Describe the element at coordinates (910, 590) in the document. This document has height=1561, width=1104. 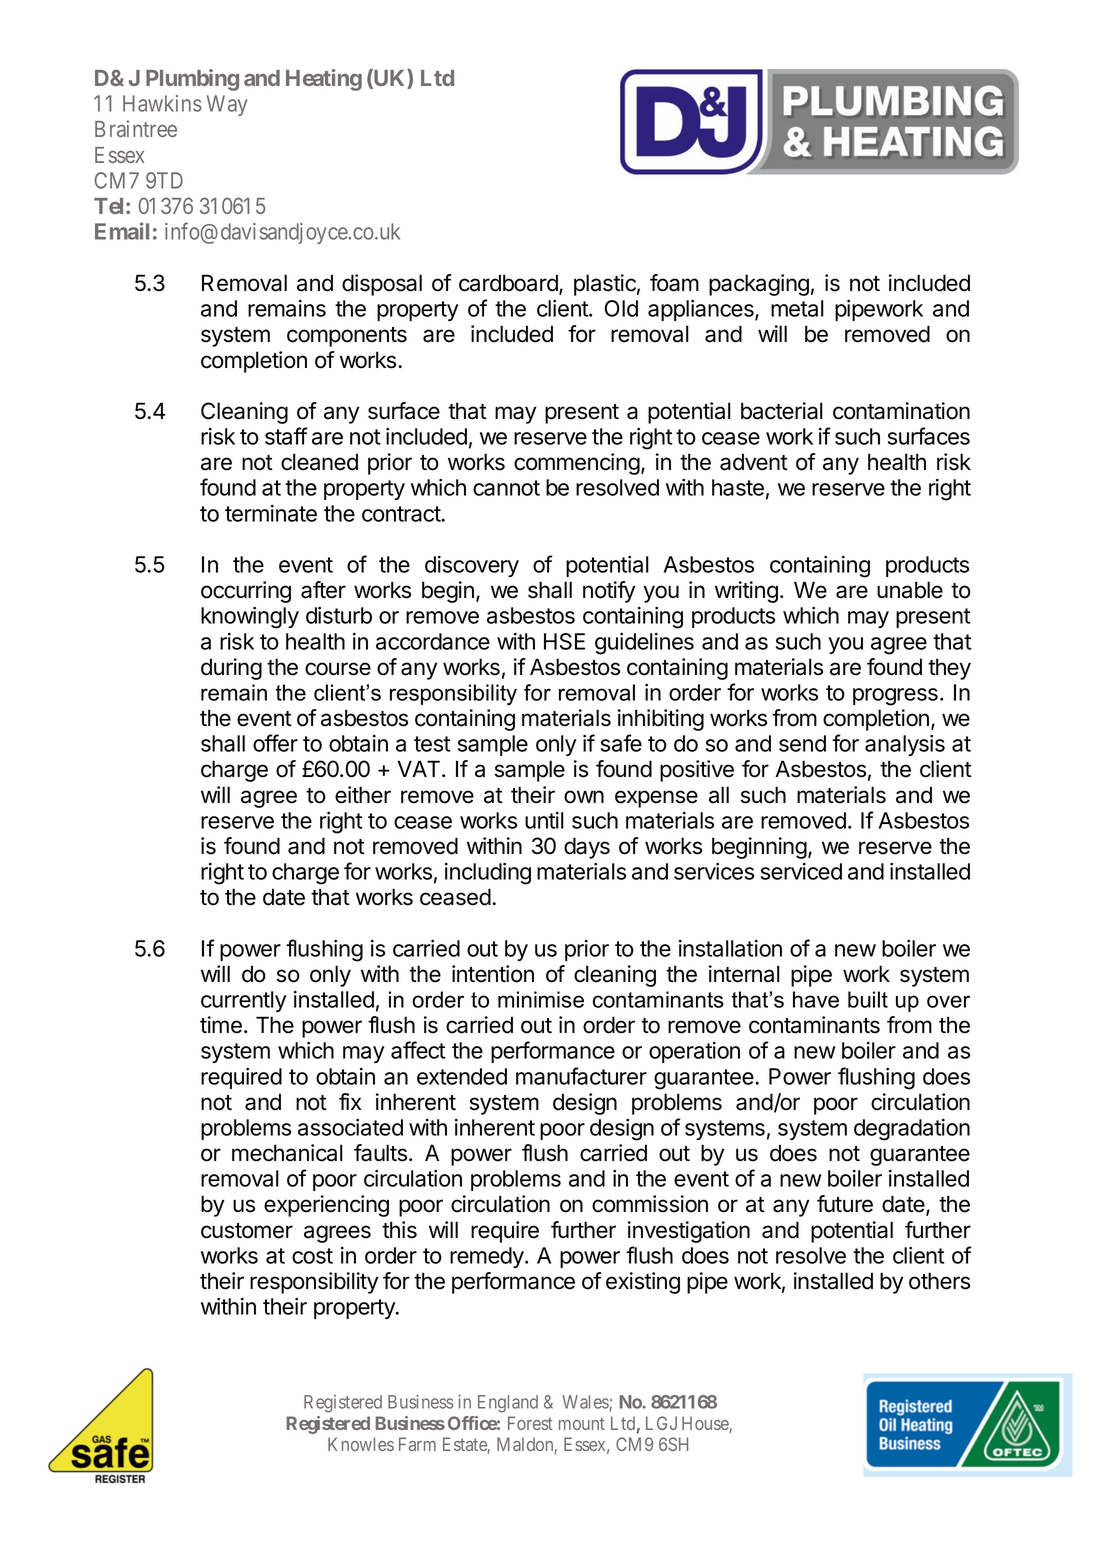
I see `unable` at that location.
